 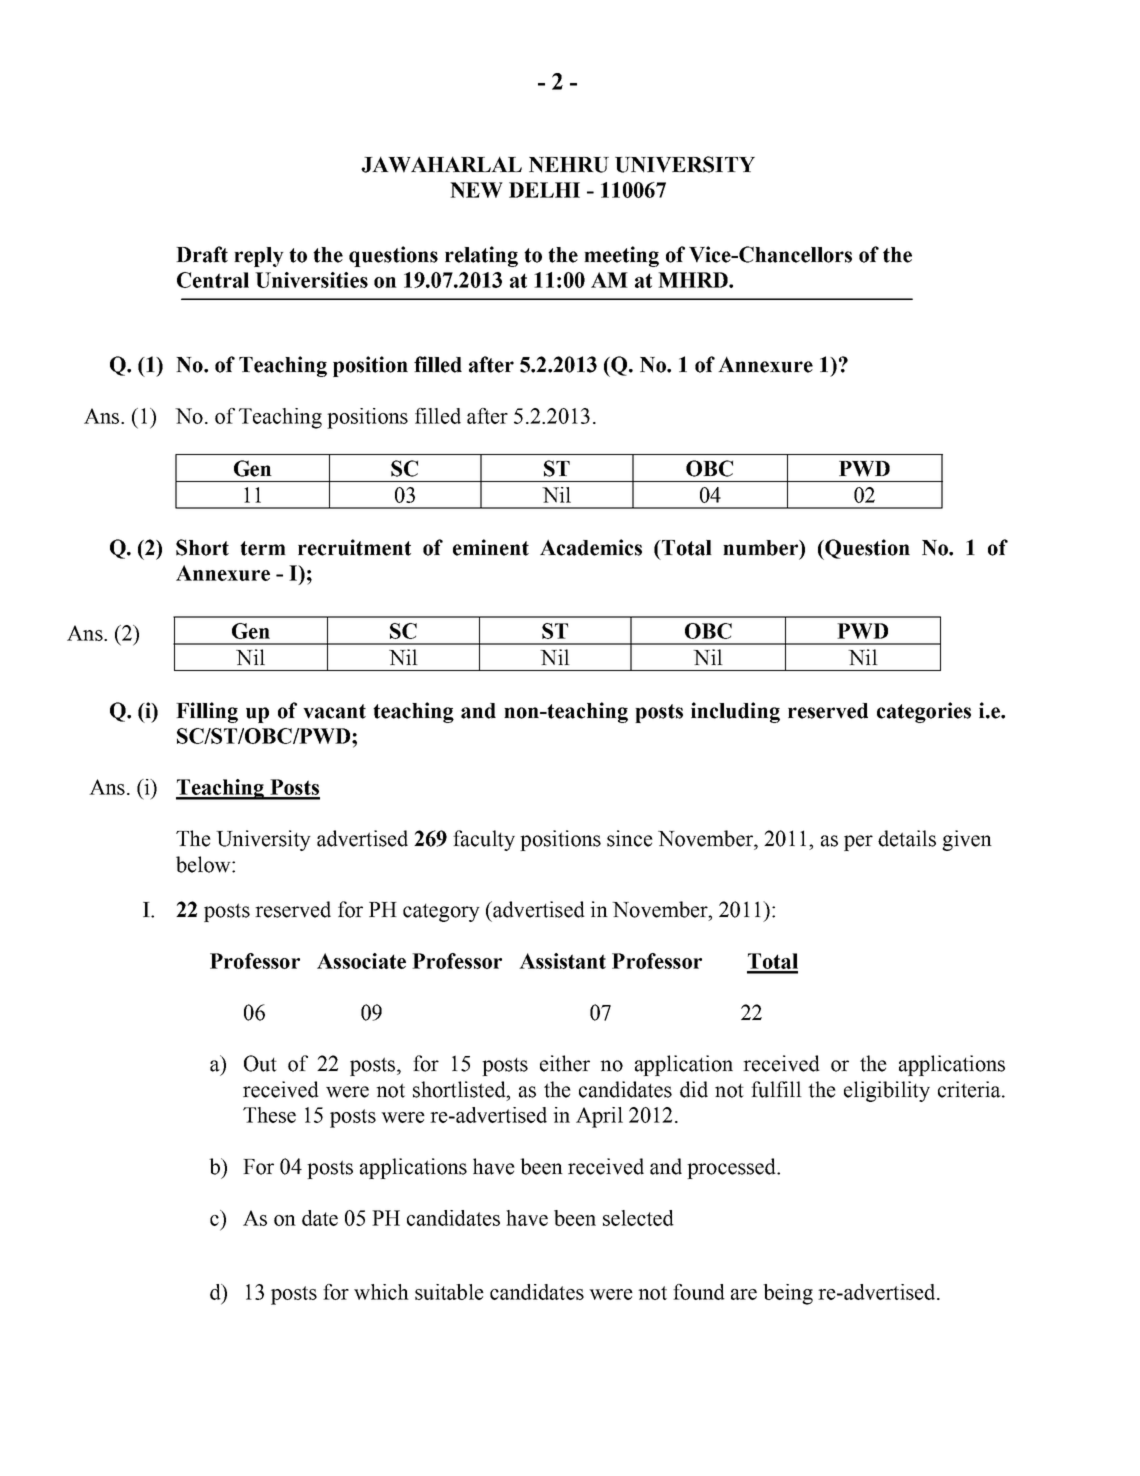 What do you see at coordinates (621, 256) in the screenshot?
I see `meeting` at bounding box center [621, 256].
